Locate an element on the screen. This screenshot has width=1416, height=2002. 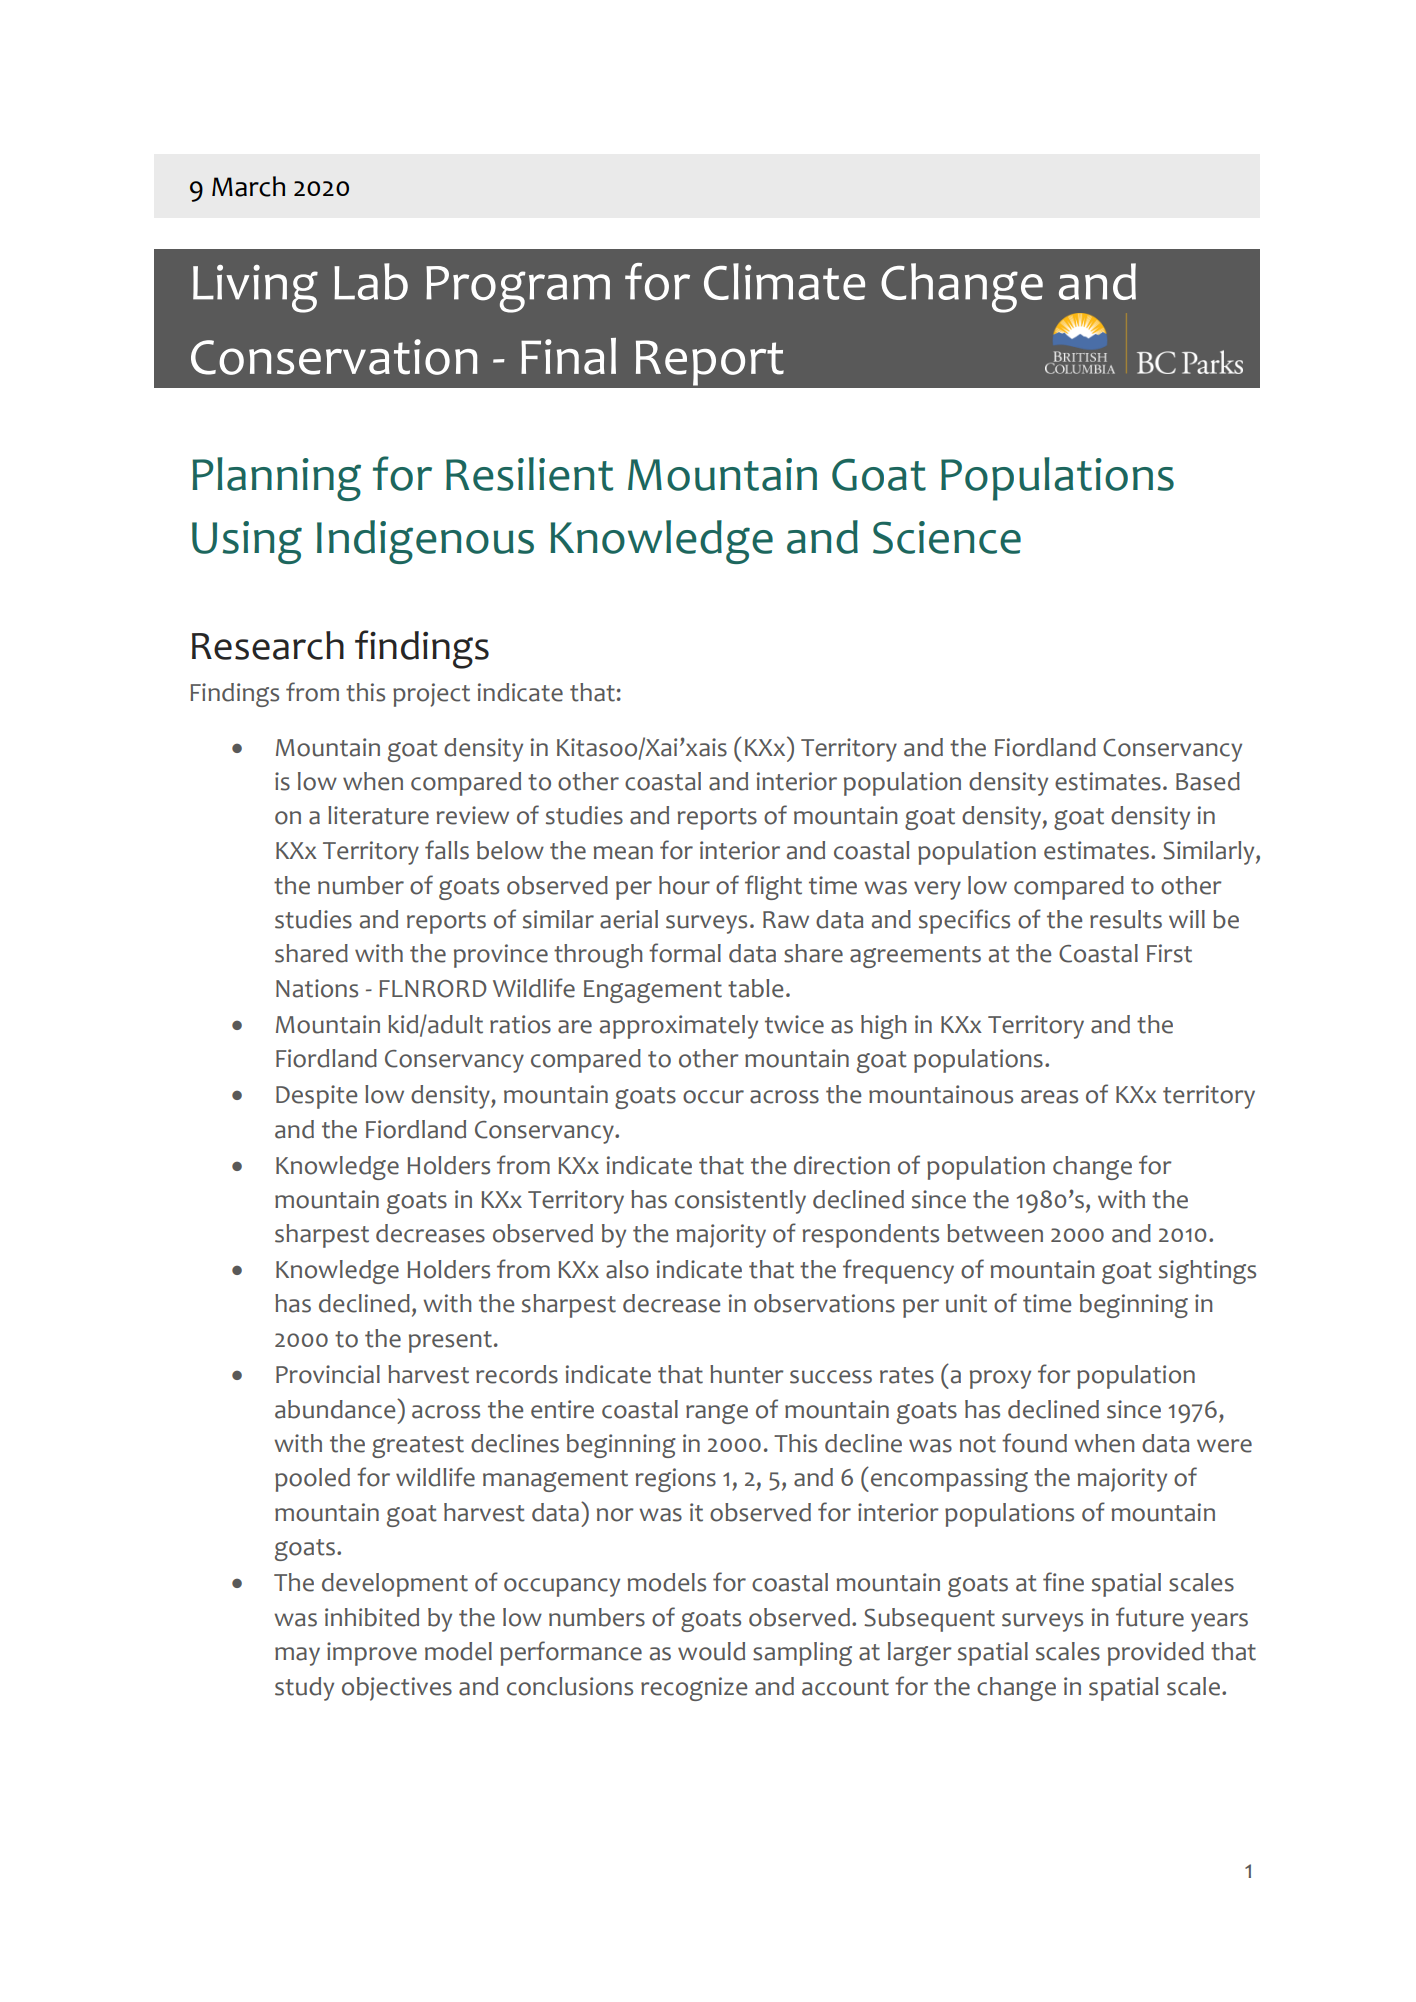
sightings is located at coordinates (1207, 1272).
